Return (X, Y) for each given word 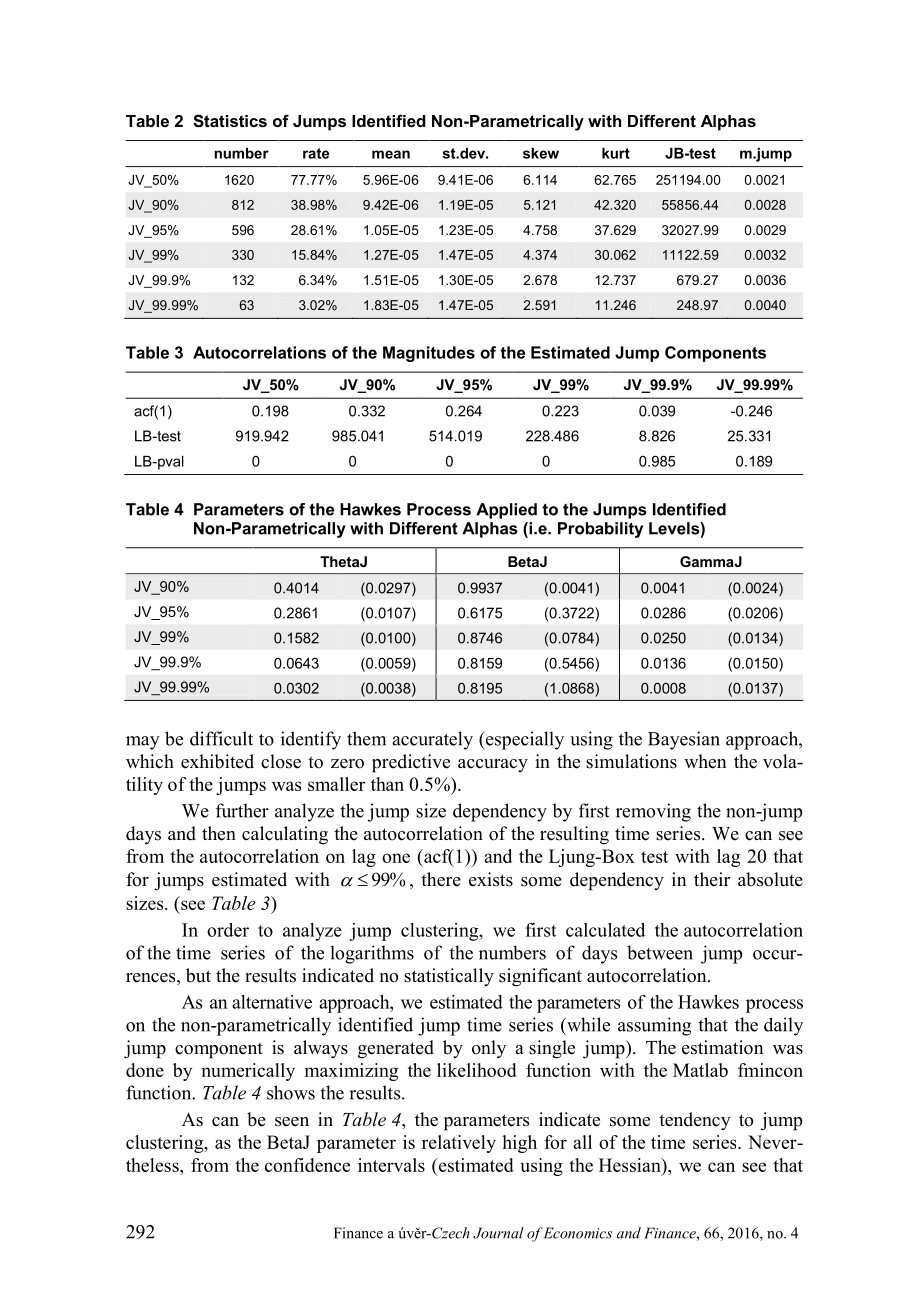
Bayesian (684, 740)
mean (391, 154)
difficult (221, 738)
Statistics (230, 121)
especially (524, 740)
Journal (498, 1233)
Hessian (631, 1165)
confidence (307, 1165)
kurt (616, 153)
